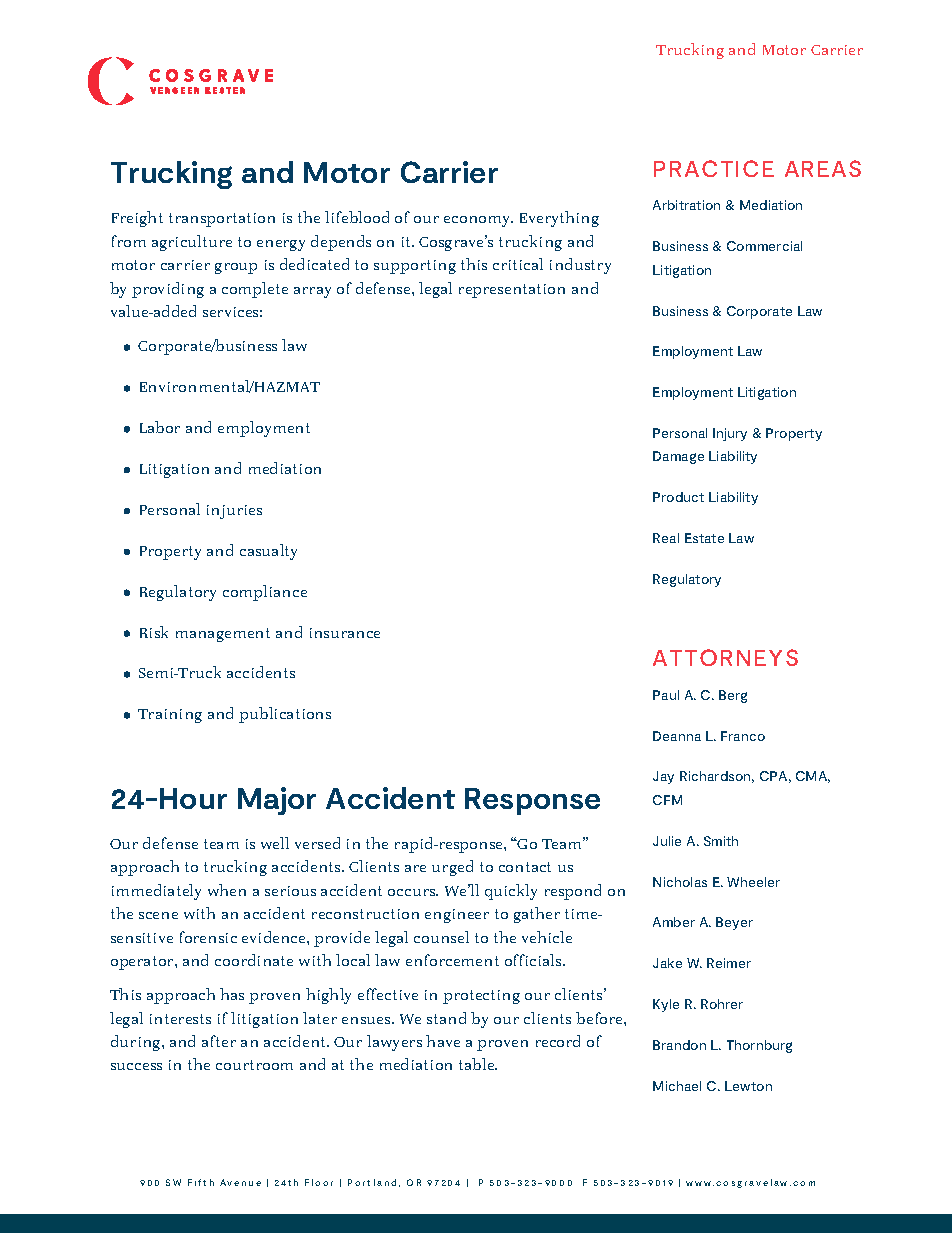 Image resolution: width=952 pixels, height=1233 pixels. Describe the element at coordinates (201, 1182) in the screenshot. I see `Fifth` at that location.
